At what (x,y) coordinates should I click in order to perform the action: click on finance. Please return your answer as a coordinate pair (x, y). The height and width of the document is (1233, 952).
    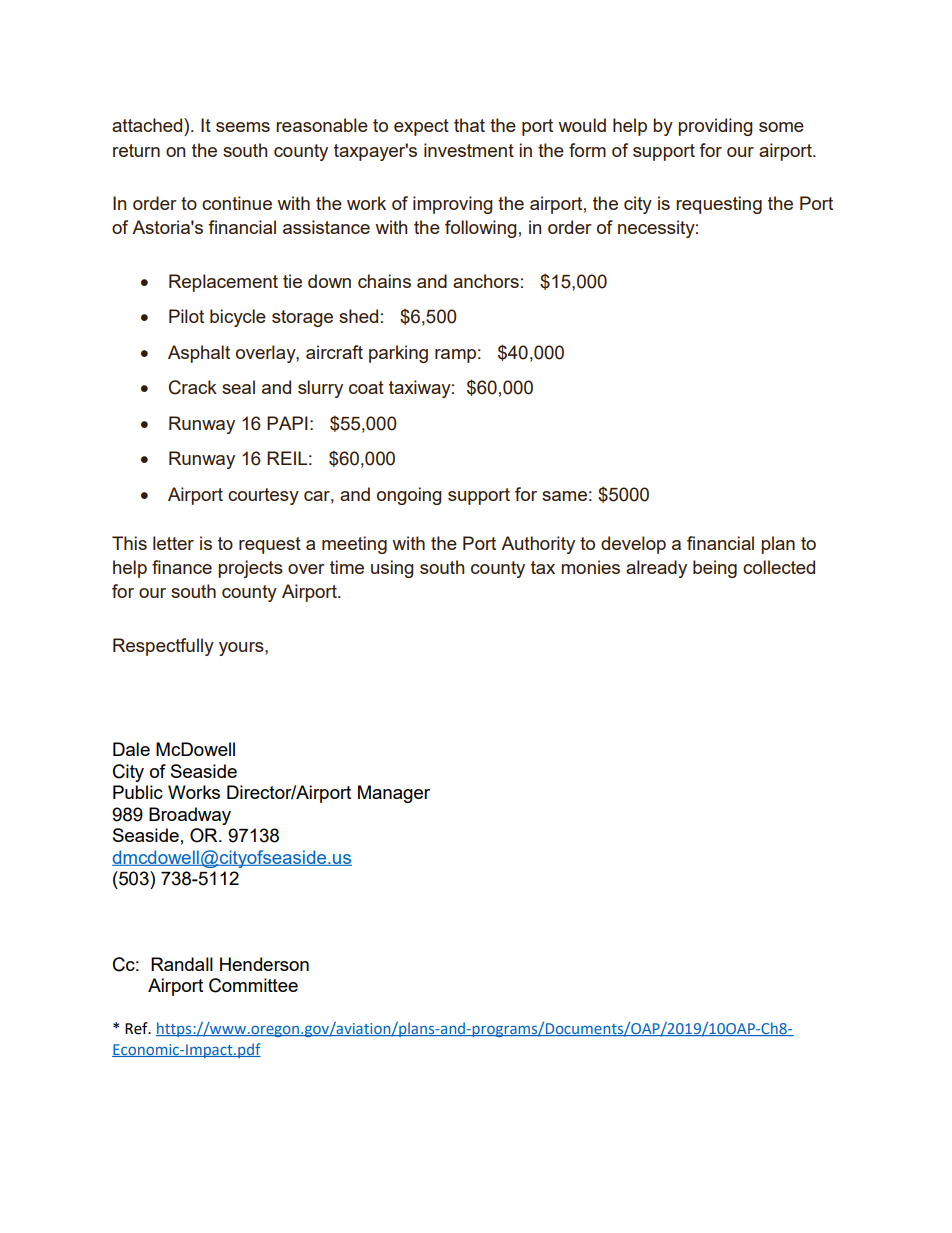
    Looking at the image, I should click on (182, 567).
